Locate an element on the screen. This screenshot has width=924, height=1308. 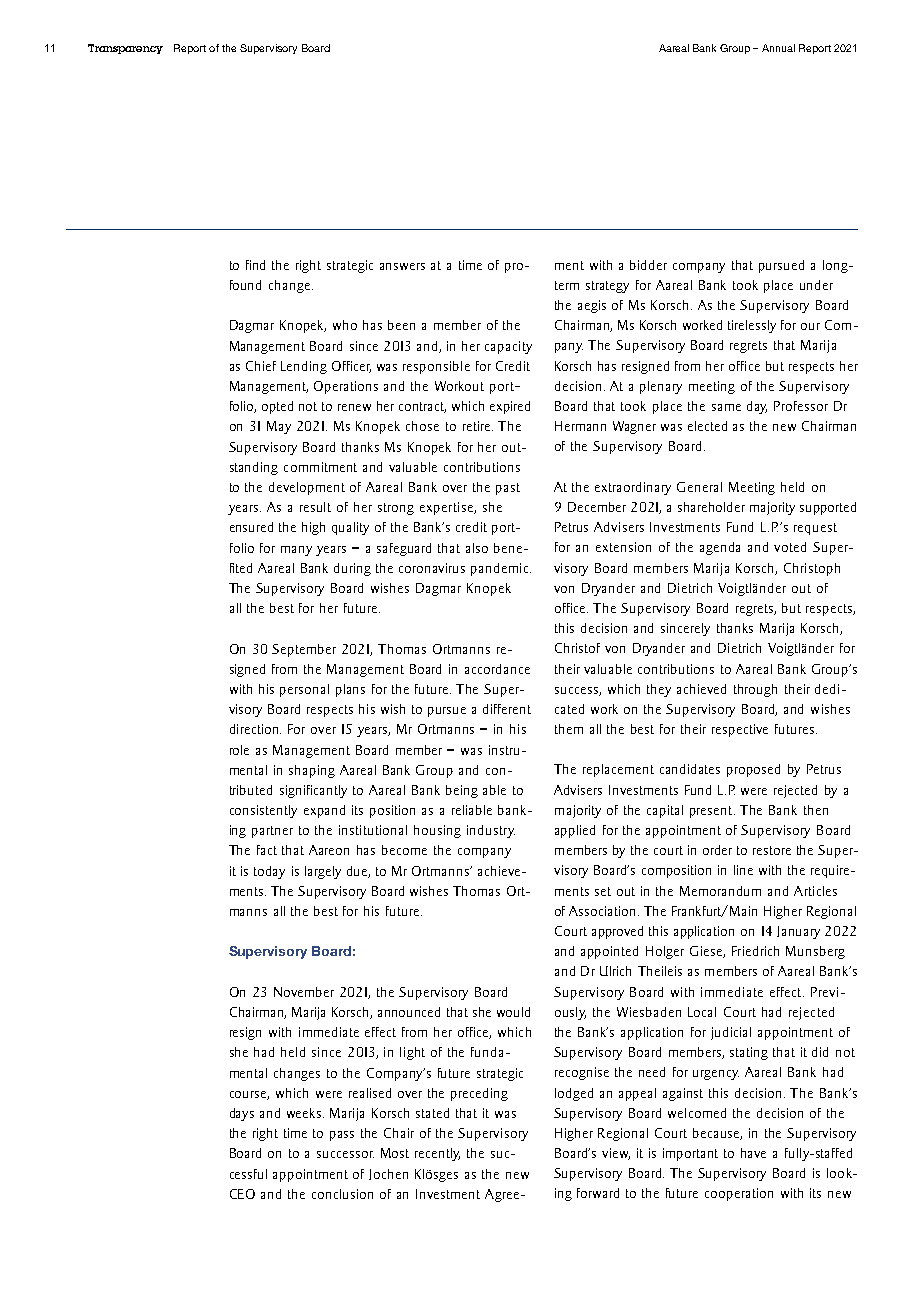
have is located at coordinates (753, 1153).
